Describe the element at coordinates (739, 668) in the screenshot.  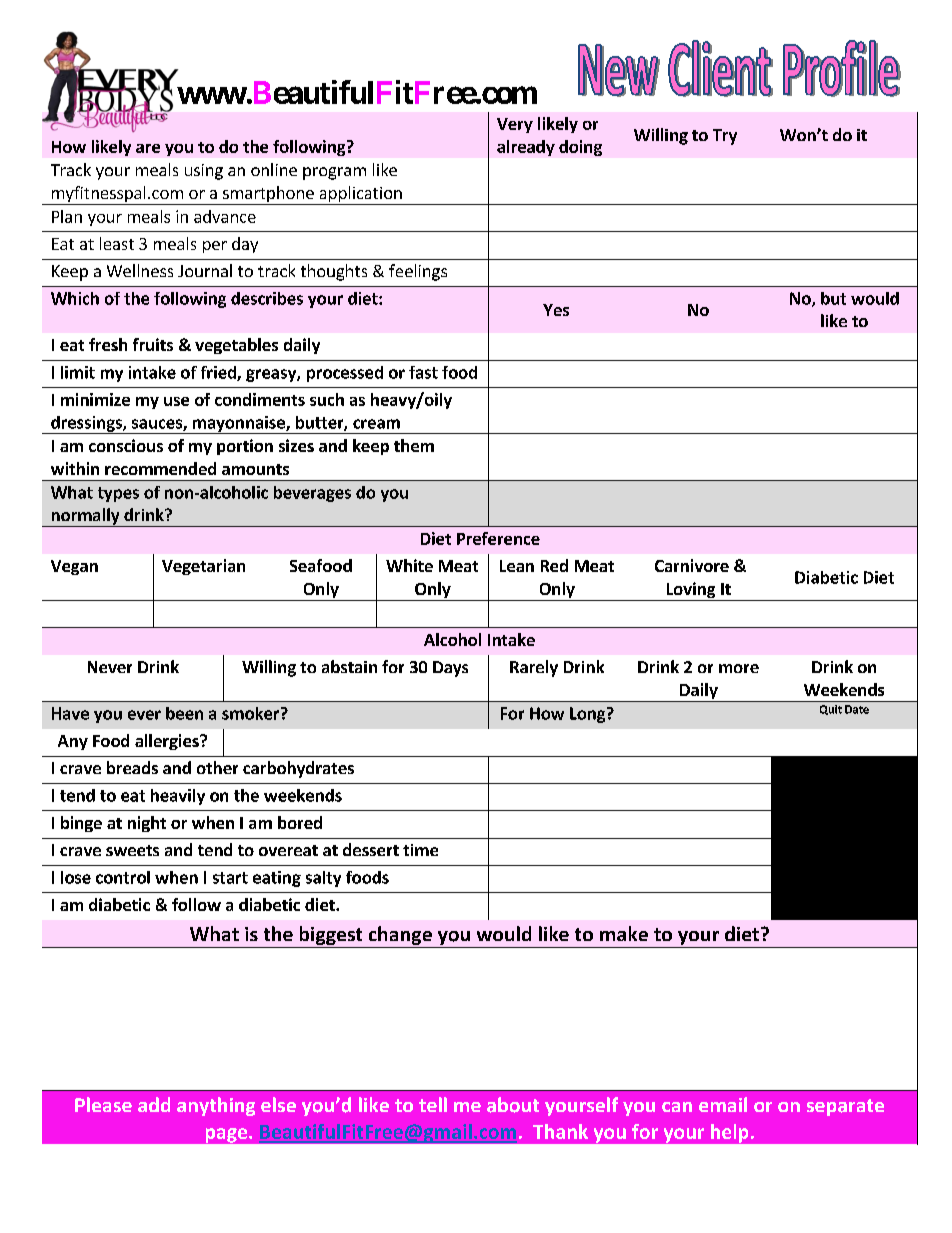
I see `more` at that location.
